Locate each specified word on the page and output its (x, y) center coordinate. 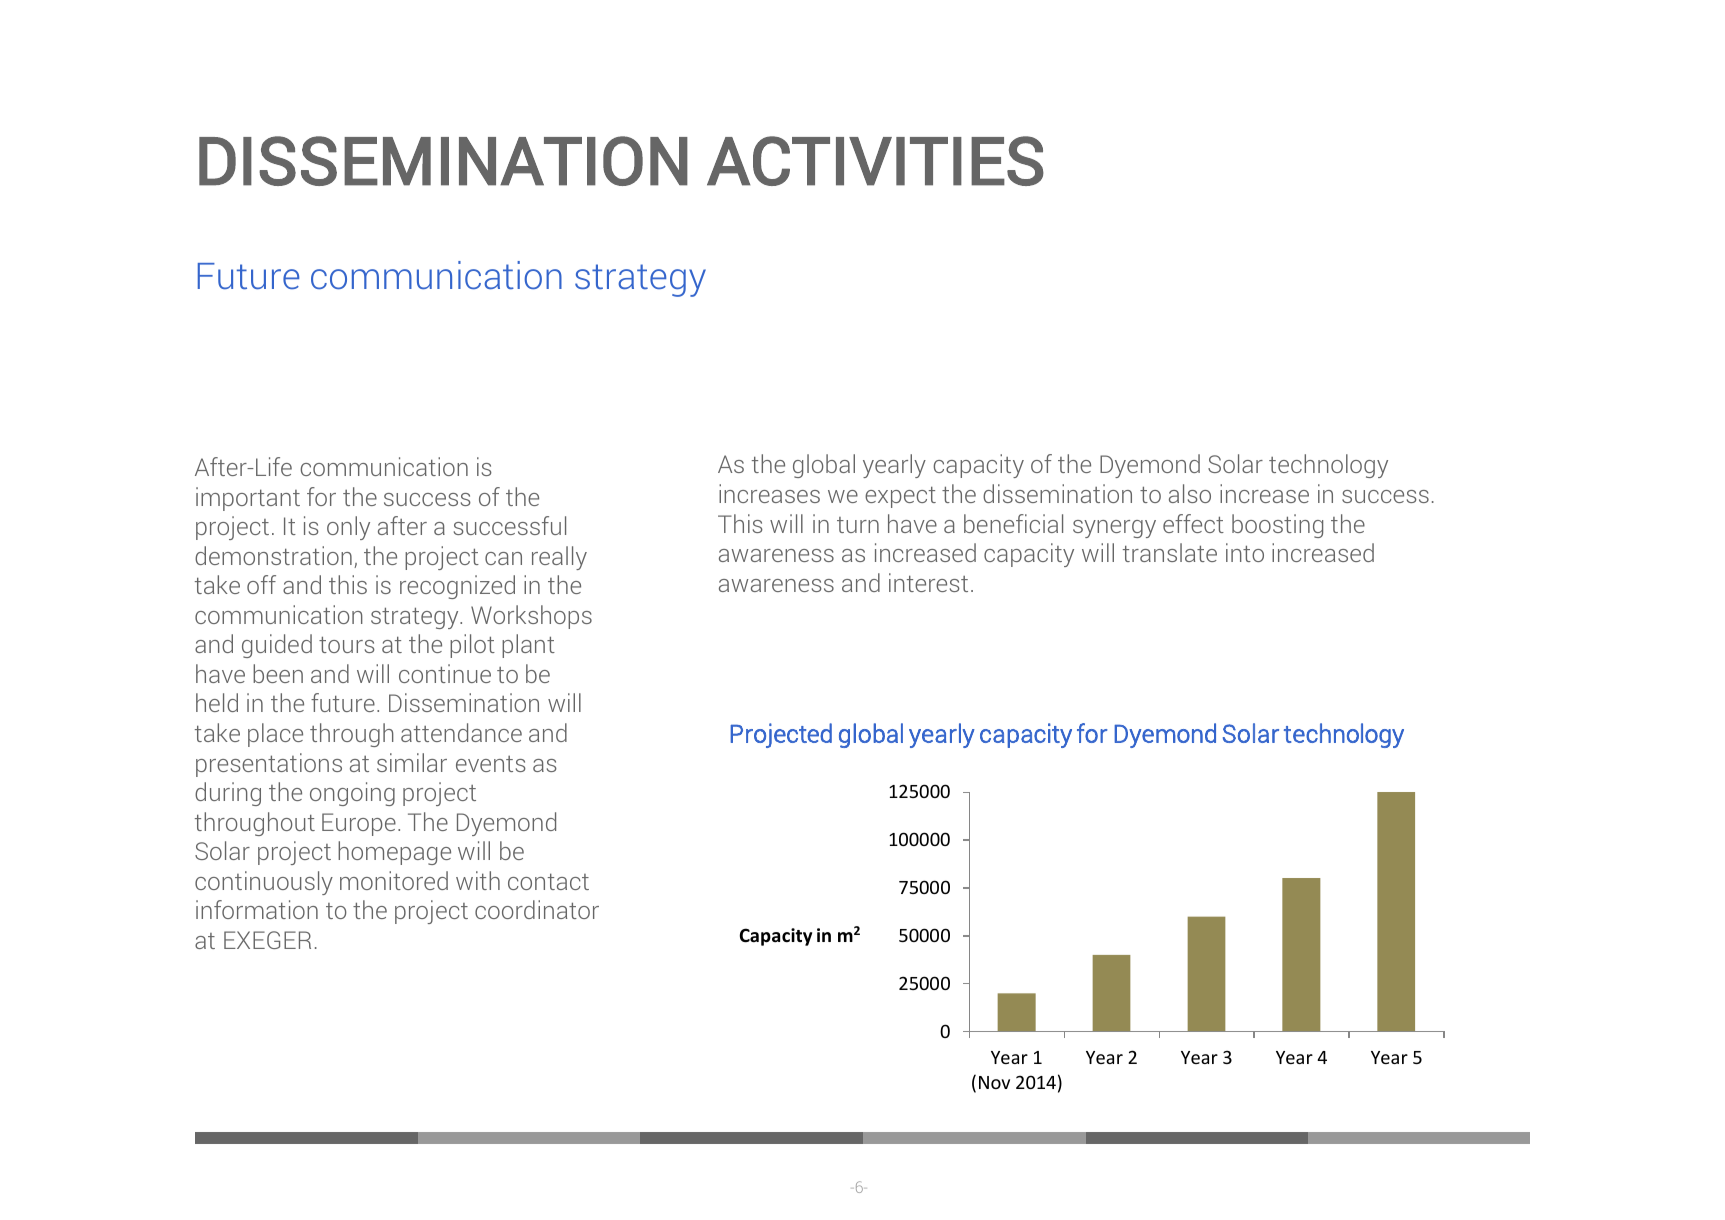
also (1190, 493)
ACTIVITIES (875, 161)
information (257, 909)
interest (928, 582)
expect (900, 497)
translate (1170, 552)
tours (347, 645)
